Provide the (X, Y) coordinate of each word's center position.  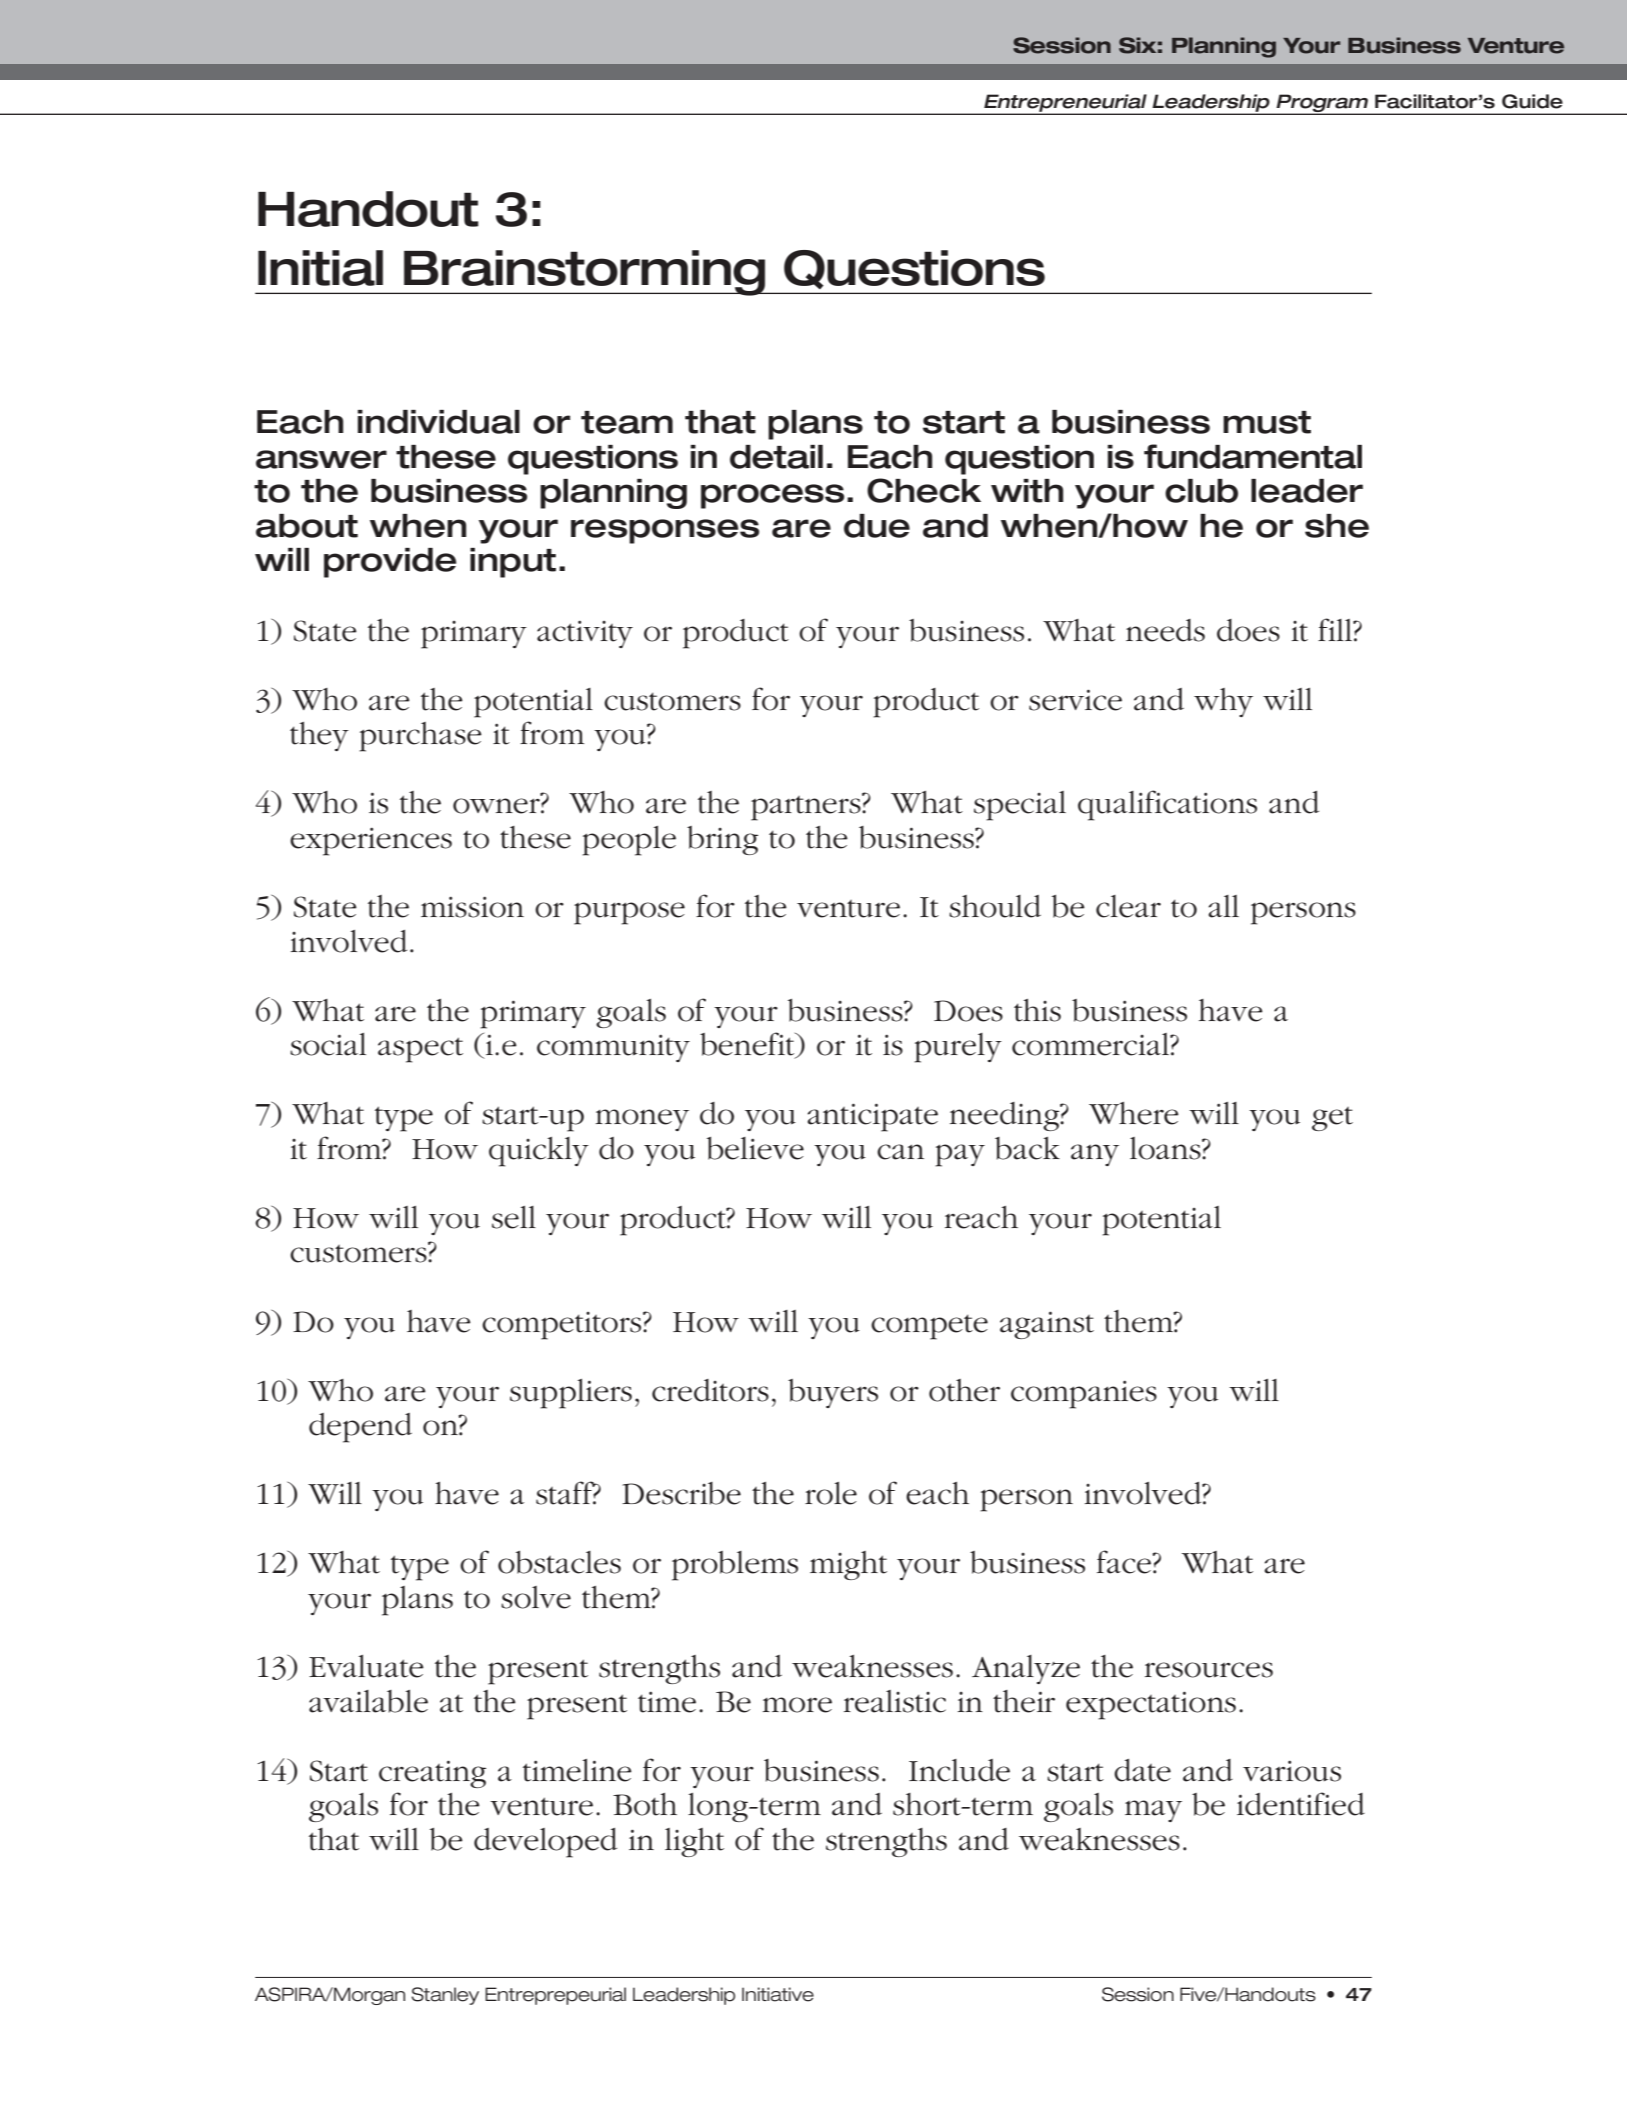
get (1332, 1119)
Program (1322, 104)
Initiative (778, 1994)
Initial (320, 268)
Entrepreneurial (1065, 104)
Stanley (445, 1996)
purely (958, 1048)
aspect (420, 1050)
